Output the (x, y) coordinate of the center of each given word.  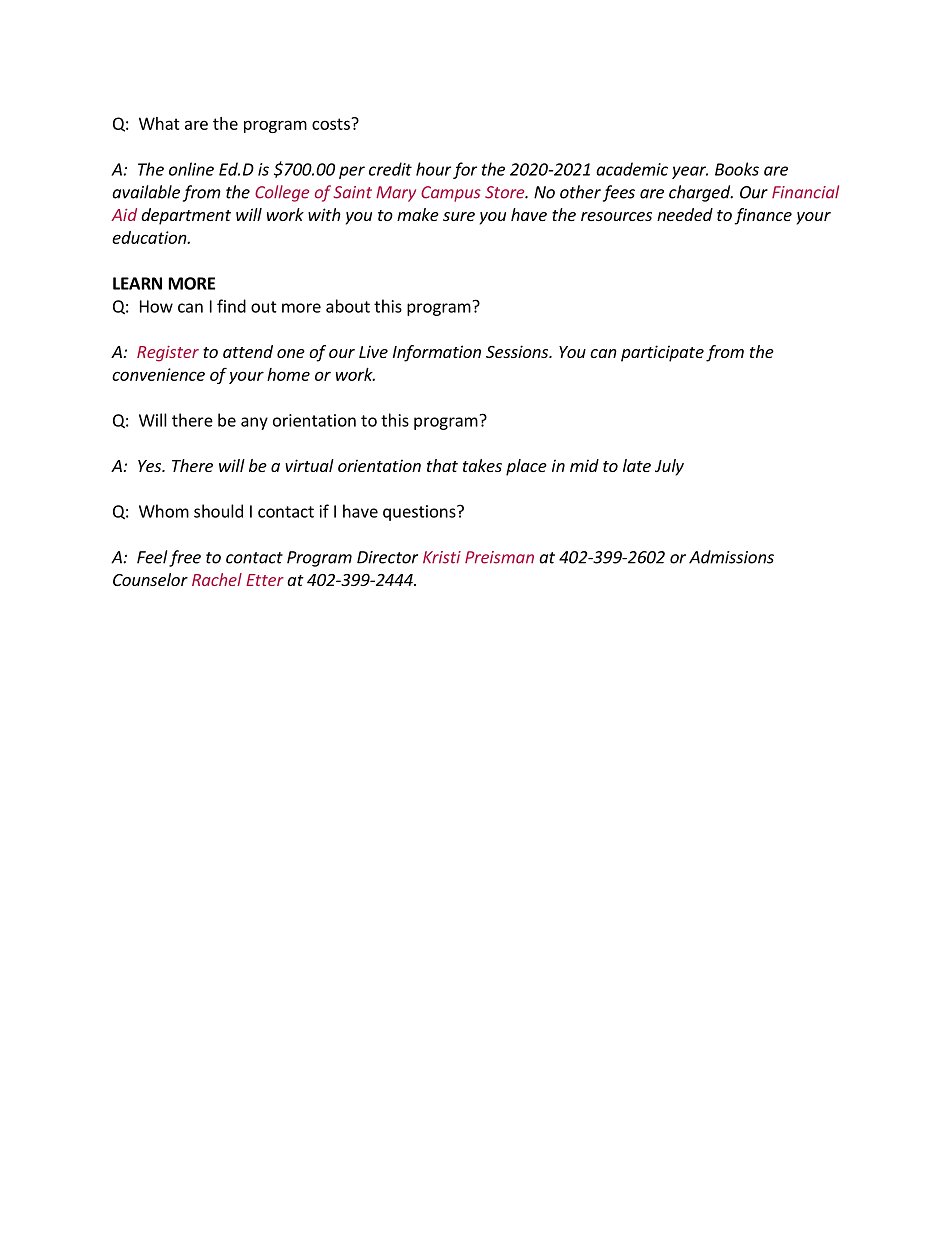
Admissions (731, 557)
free (185, 558)
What (159, 123)
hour (433, 169)
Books (737, 169)
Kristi (442, 557)
